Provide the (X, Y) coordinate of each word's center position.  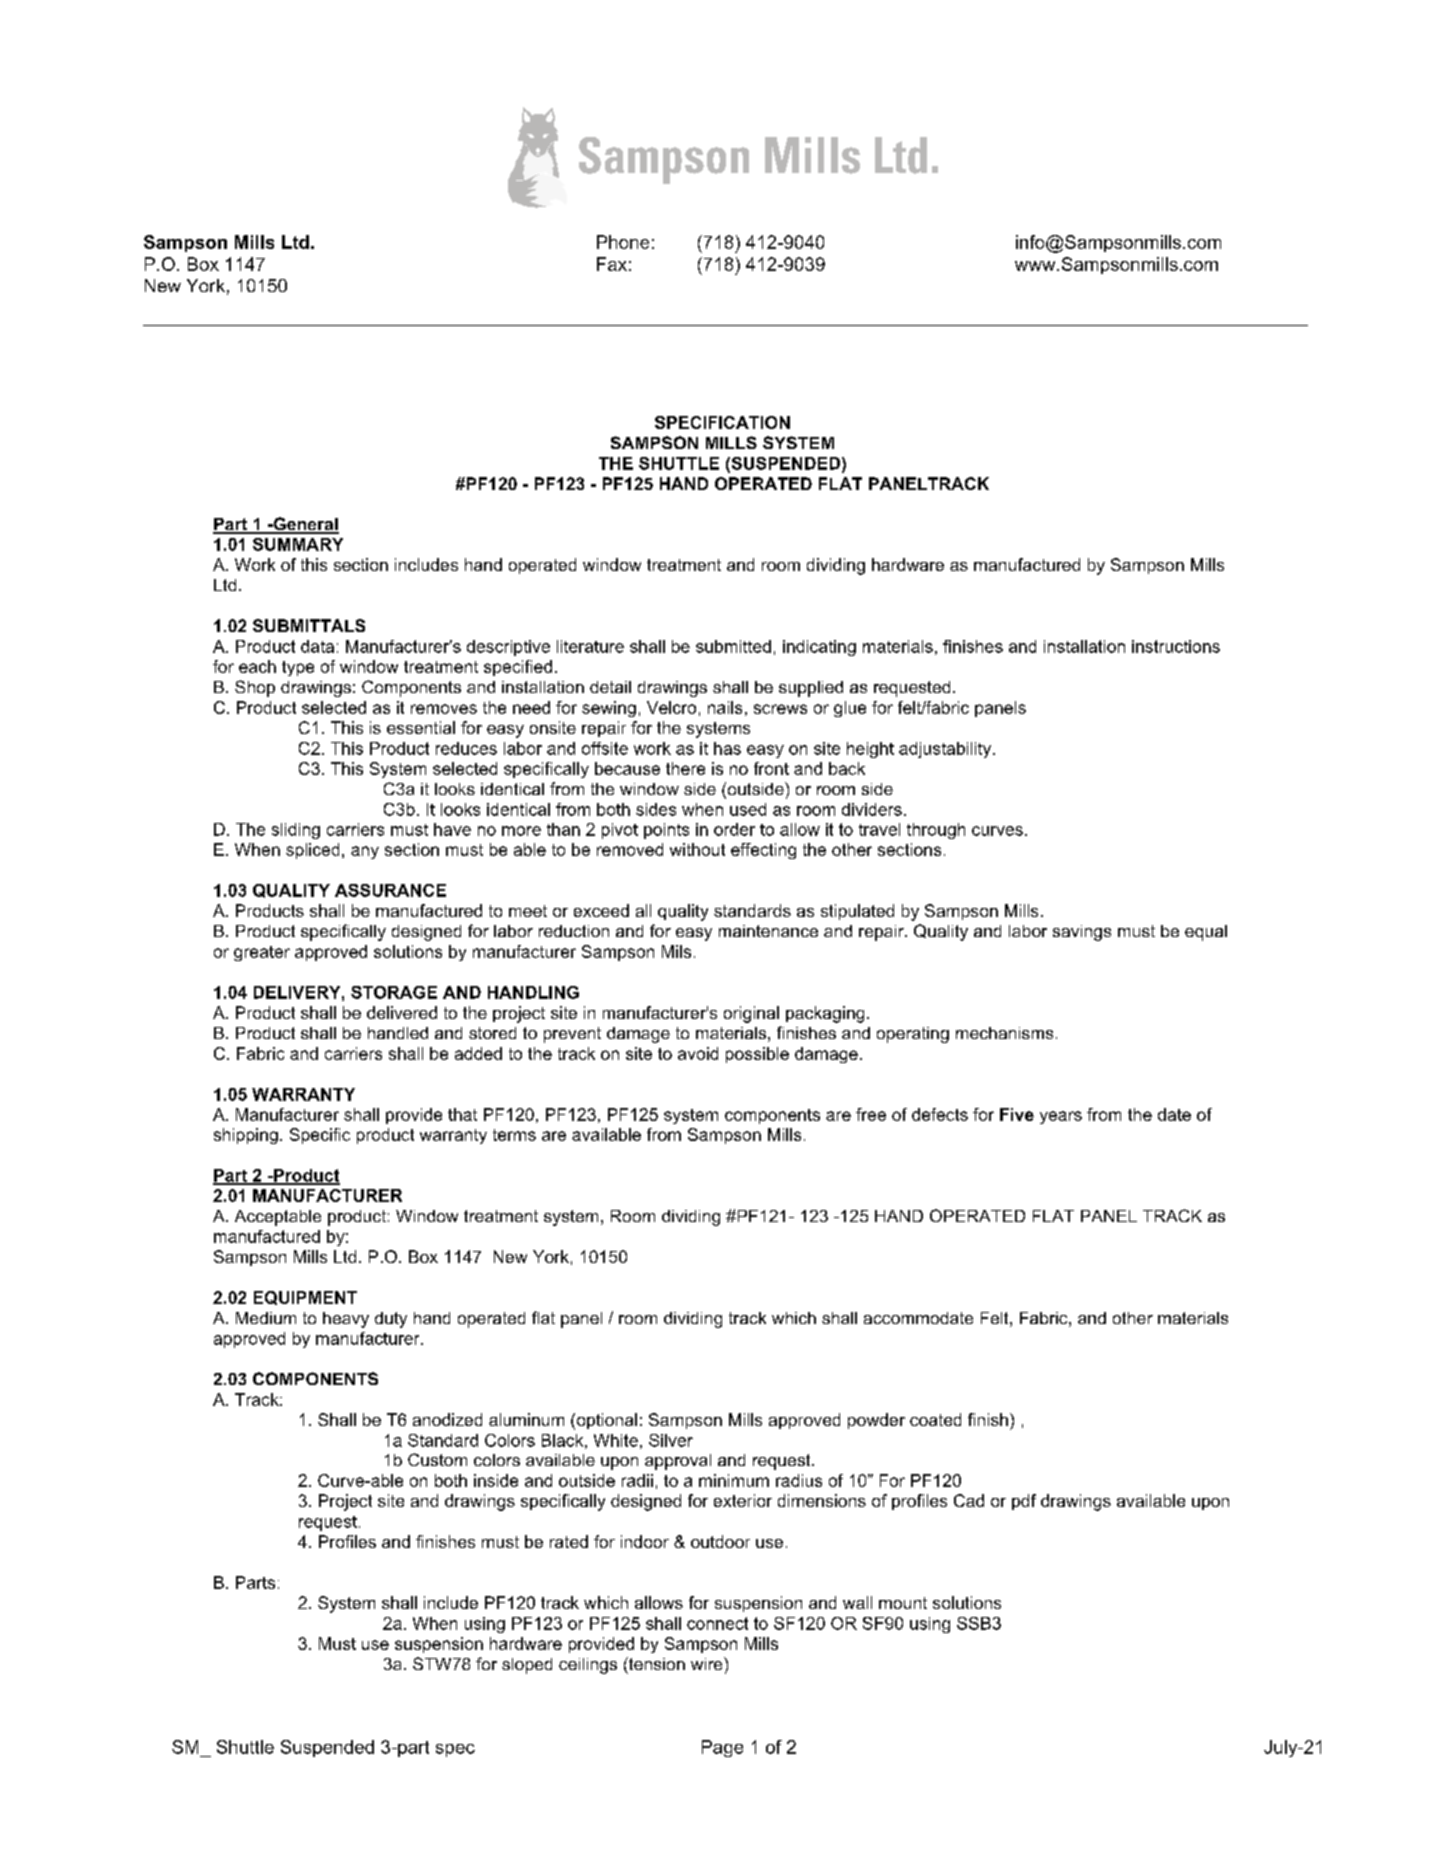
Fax (612, 264)
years (1061, 1117)
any (365, 852)
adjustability (946, 750)
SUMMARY (298, 544)
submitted (733, 646)
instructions (1176, 646)
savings (1082, 933)
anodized (447, 1419)
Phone (623, 242)
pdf (1024, 1502)
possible (757, 1055)
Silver (671, 1440)
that (462, 1114)
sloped (527, 1666)
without (697, 849)
